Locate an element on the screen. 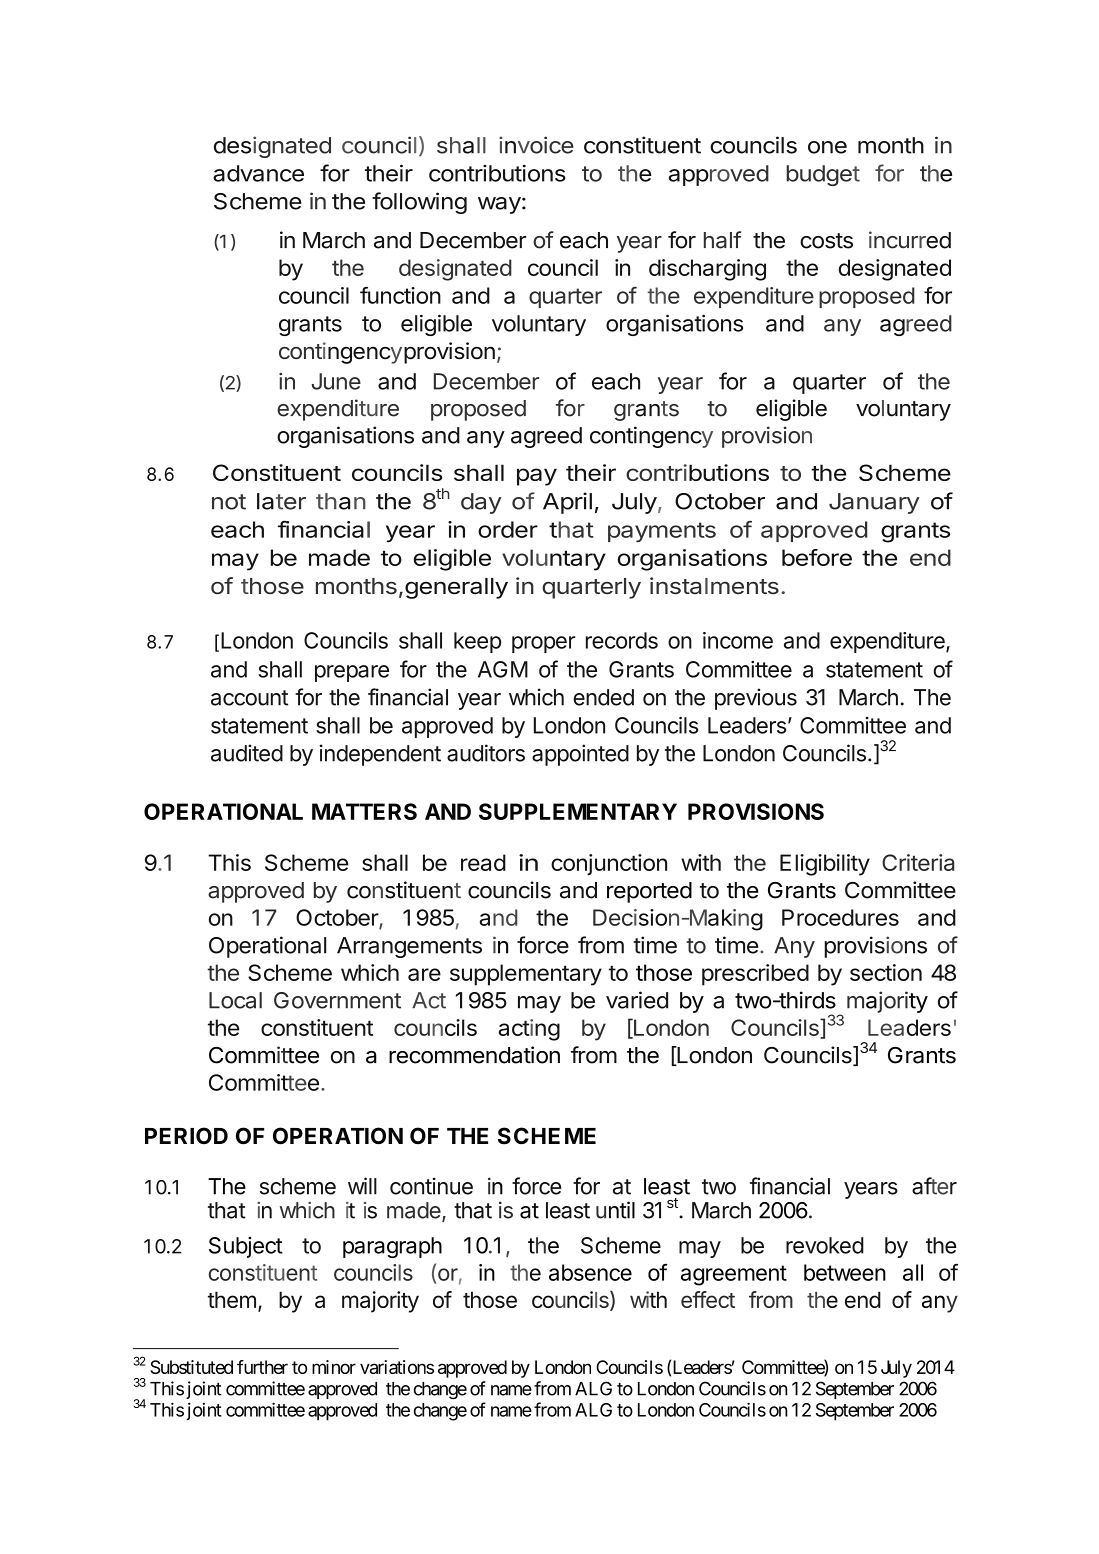 Image resolution: width=1099 pixels, height=1554 pixels. previous is located at coordinates (756, 699).
